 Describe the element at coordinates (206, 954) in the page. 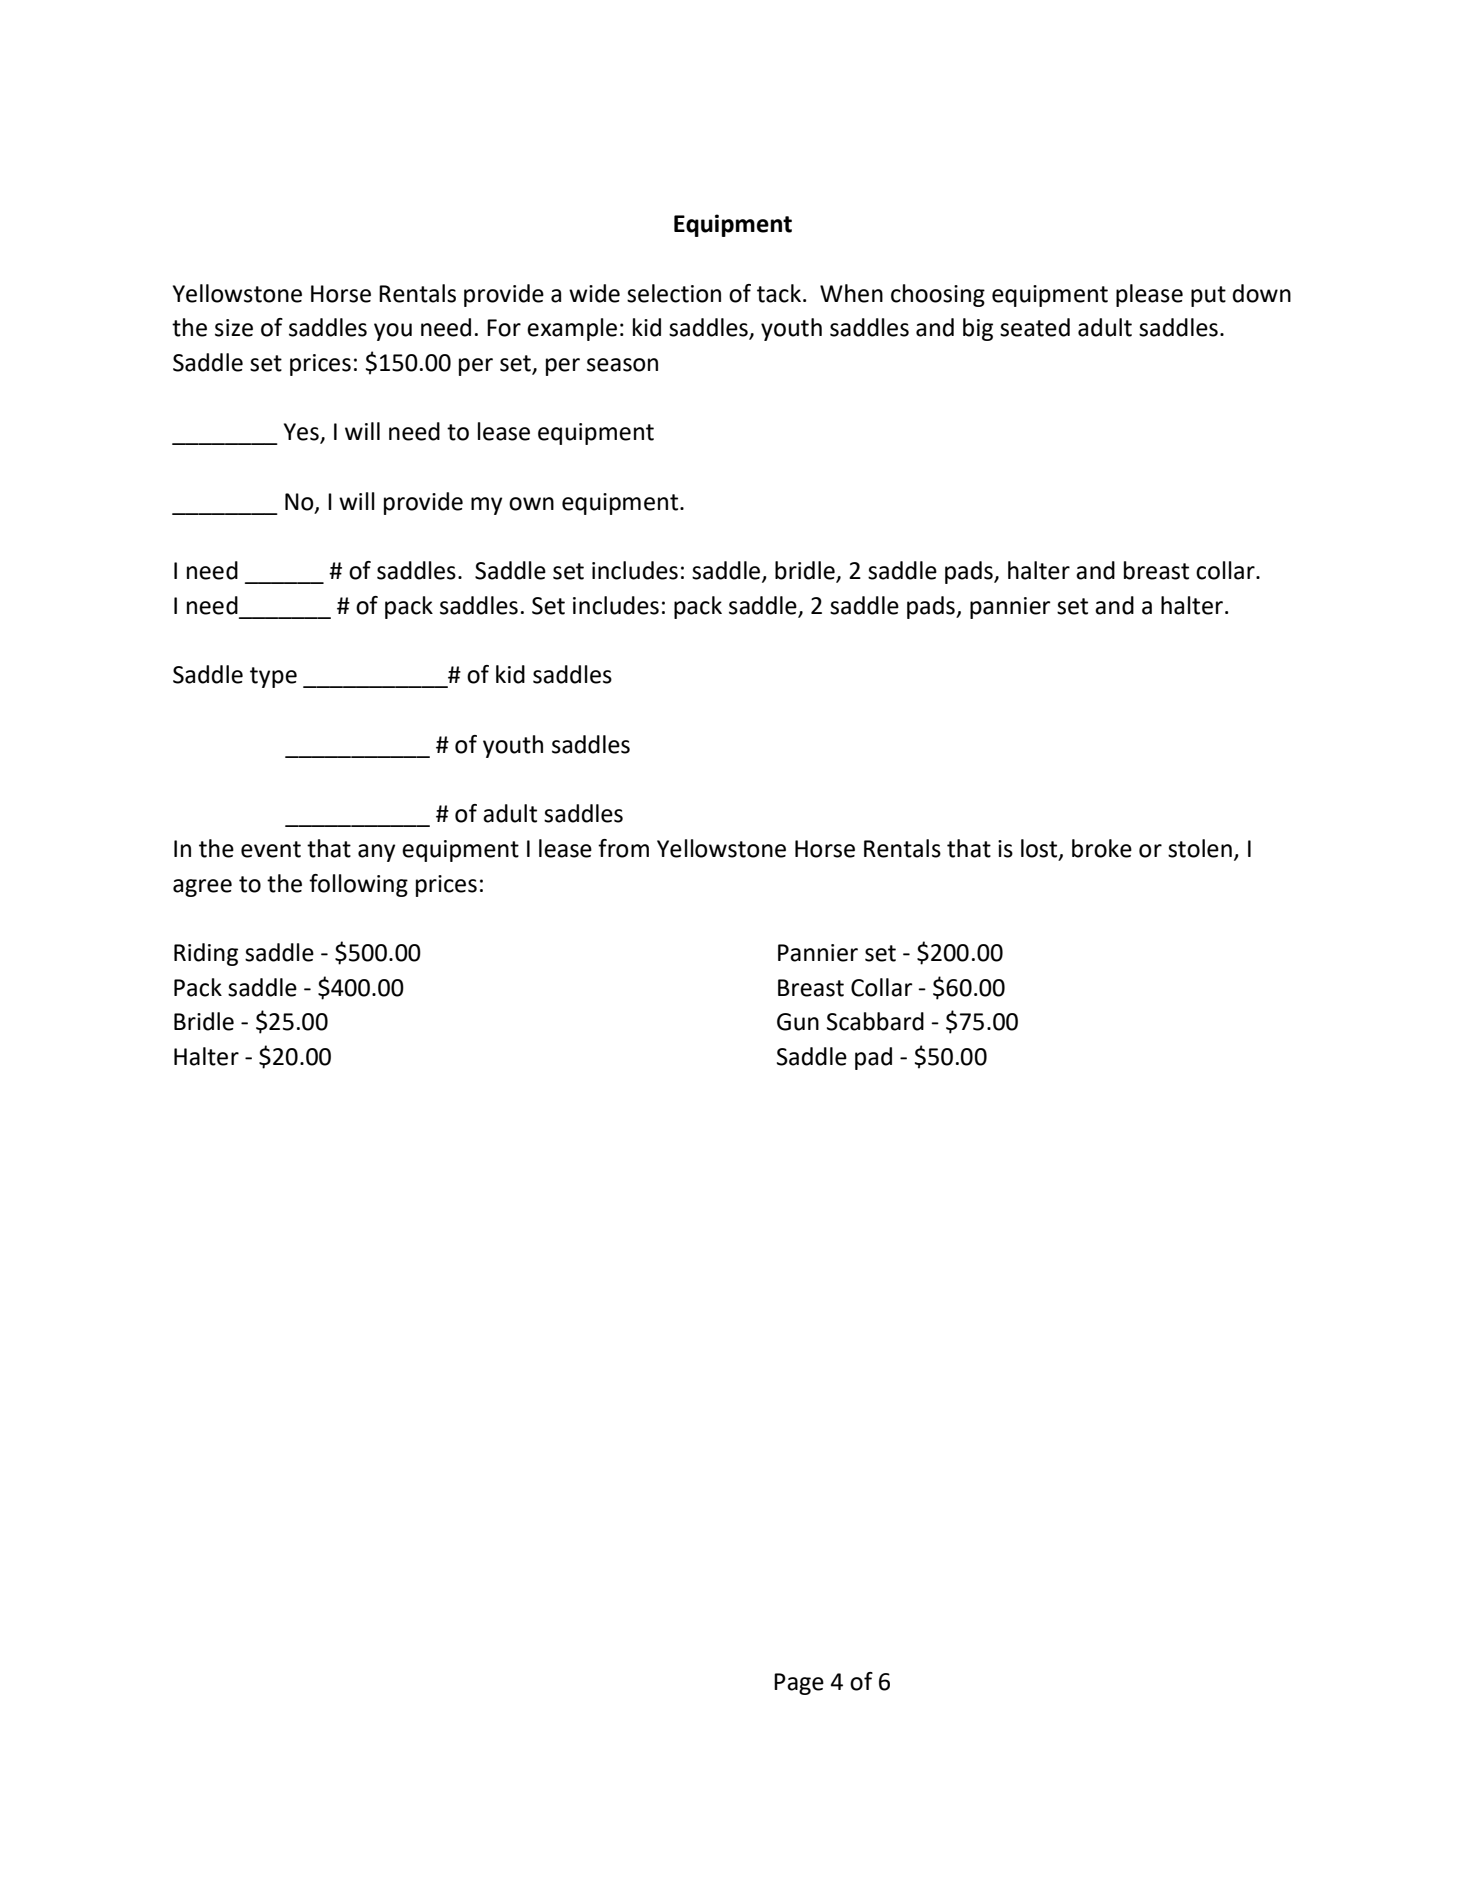

I see `Riding` at that location.
